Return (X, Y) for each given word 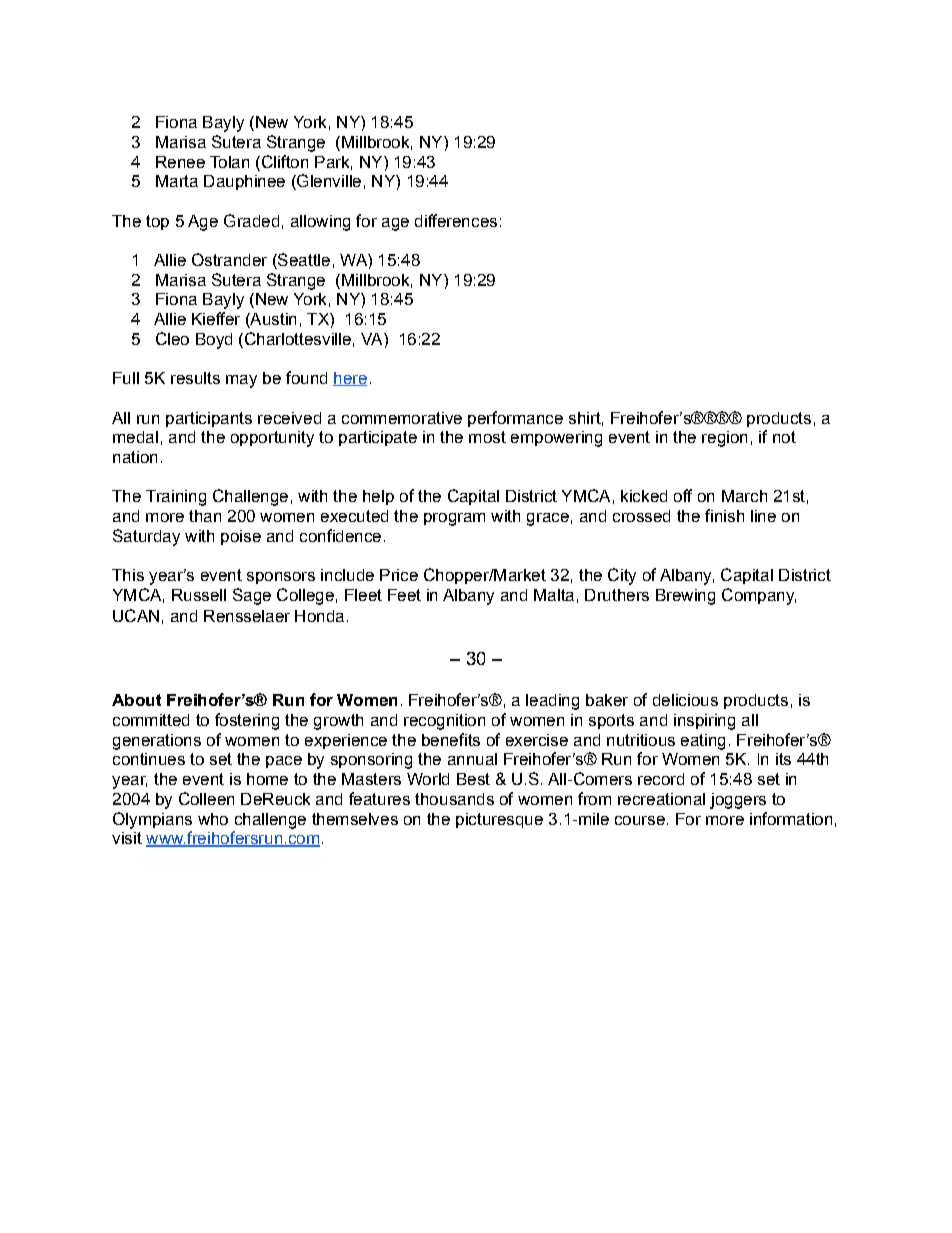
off (683, 495)
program (454, 519)
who (213, 819)
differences (456, 220)
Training (176, 498)
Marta (177, 181)
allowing (320, 223)
